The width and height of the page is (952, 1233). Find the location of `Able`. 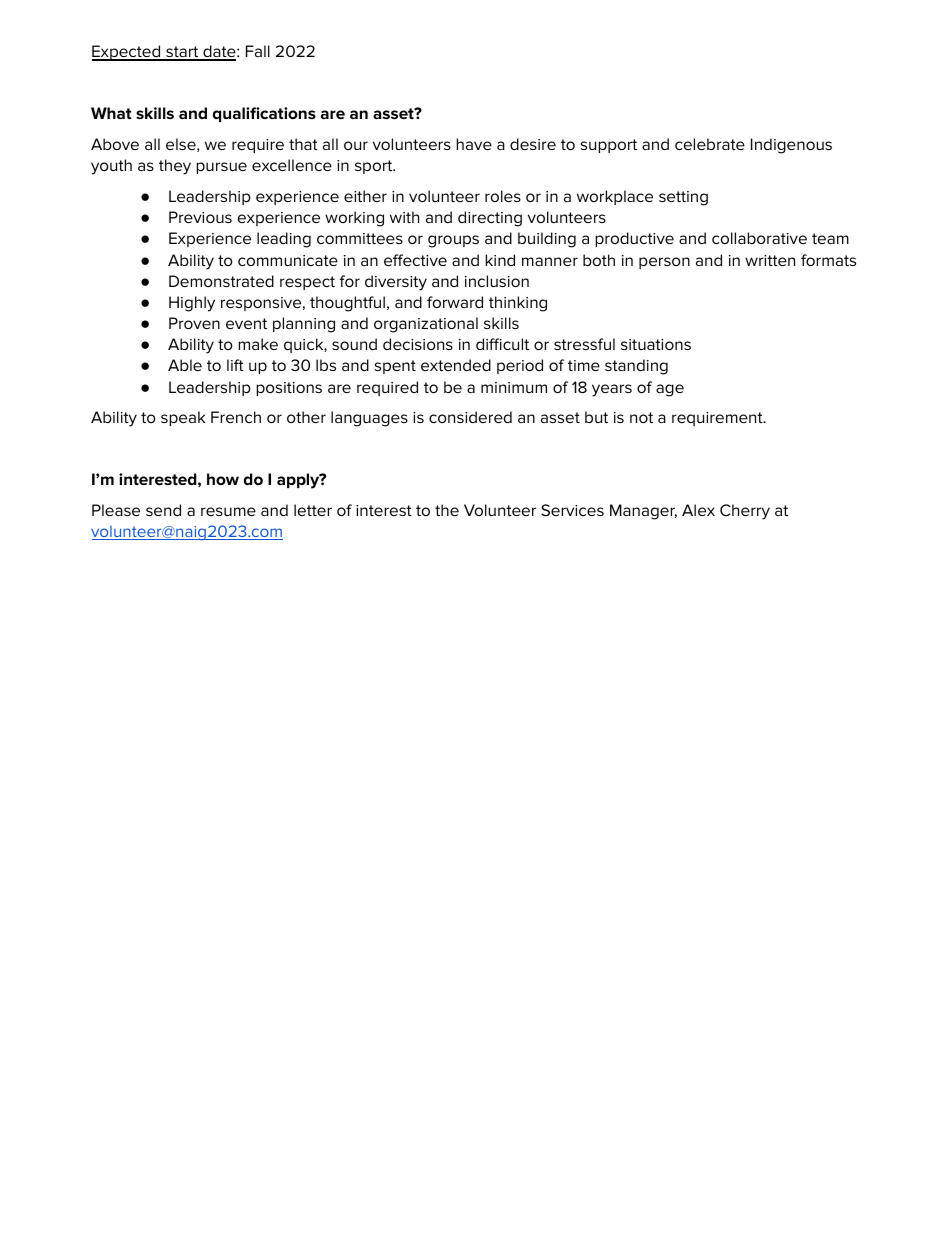

Able is located at coordinates (185, 365).
